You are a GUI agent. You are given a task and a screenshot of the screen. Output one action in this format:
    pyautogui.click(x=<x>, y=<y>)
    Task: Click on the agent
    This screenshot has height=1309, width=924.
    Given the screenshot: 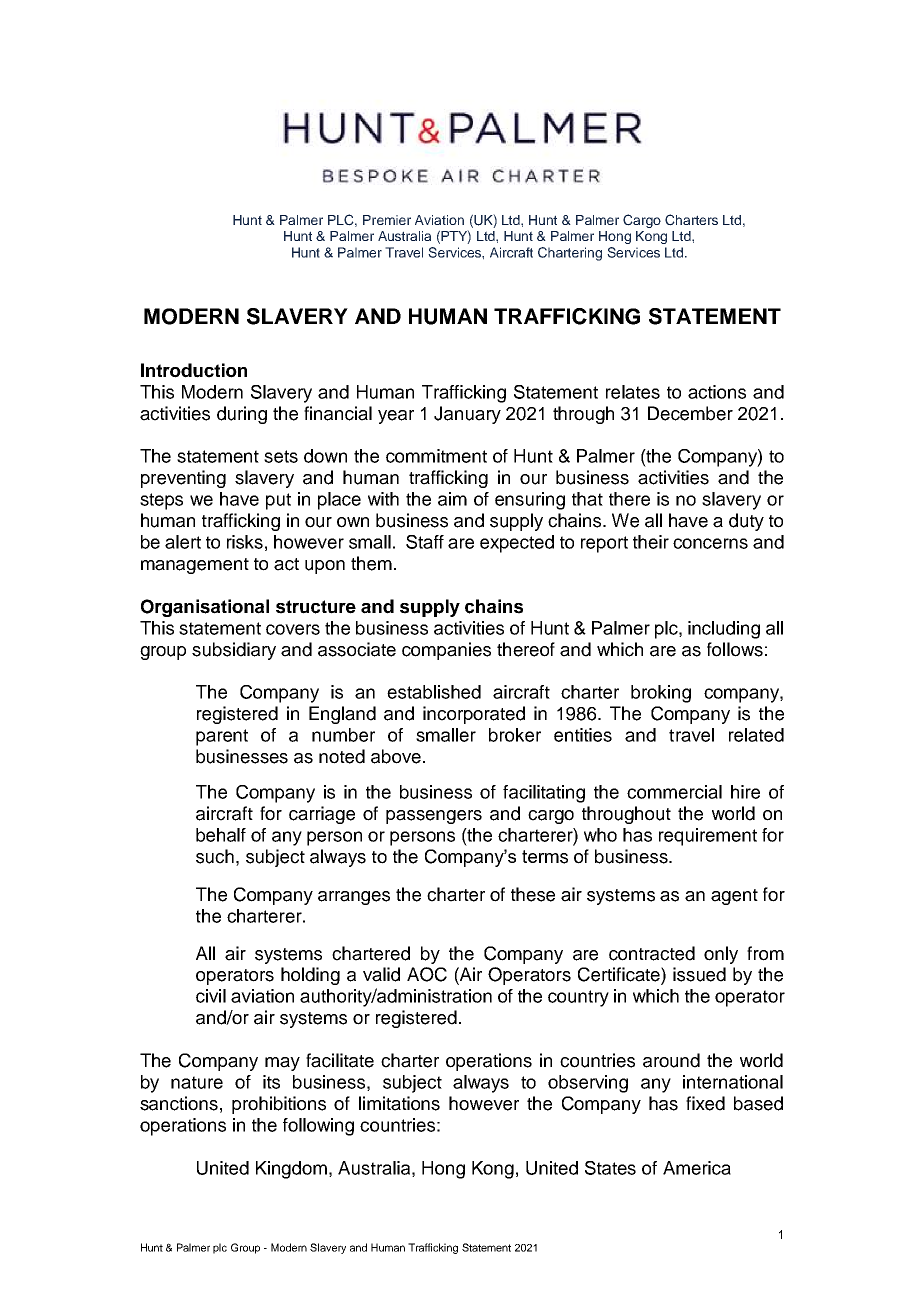 What is the action you would take?
    pyautogui.click(x=734, y=897)
